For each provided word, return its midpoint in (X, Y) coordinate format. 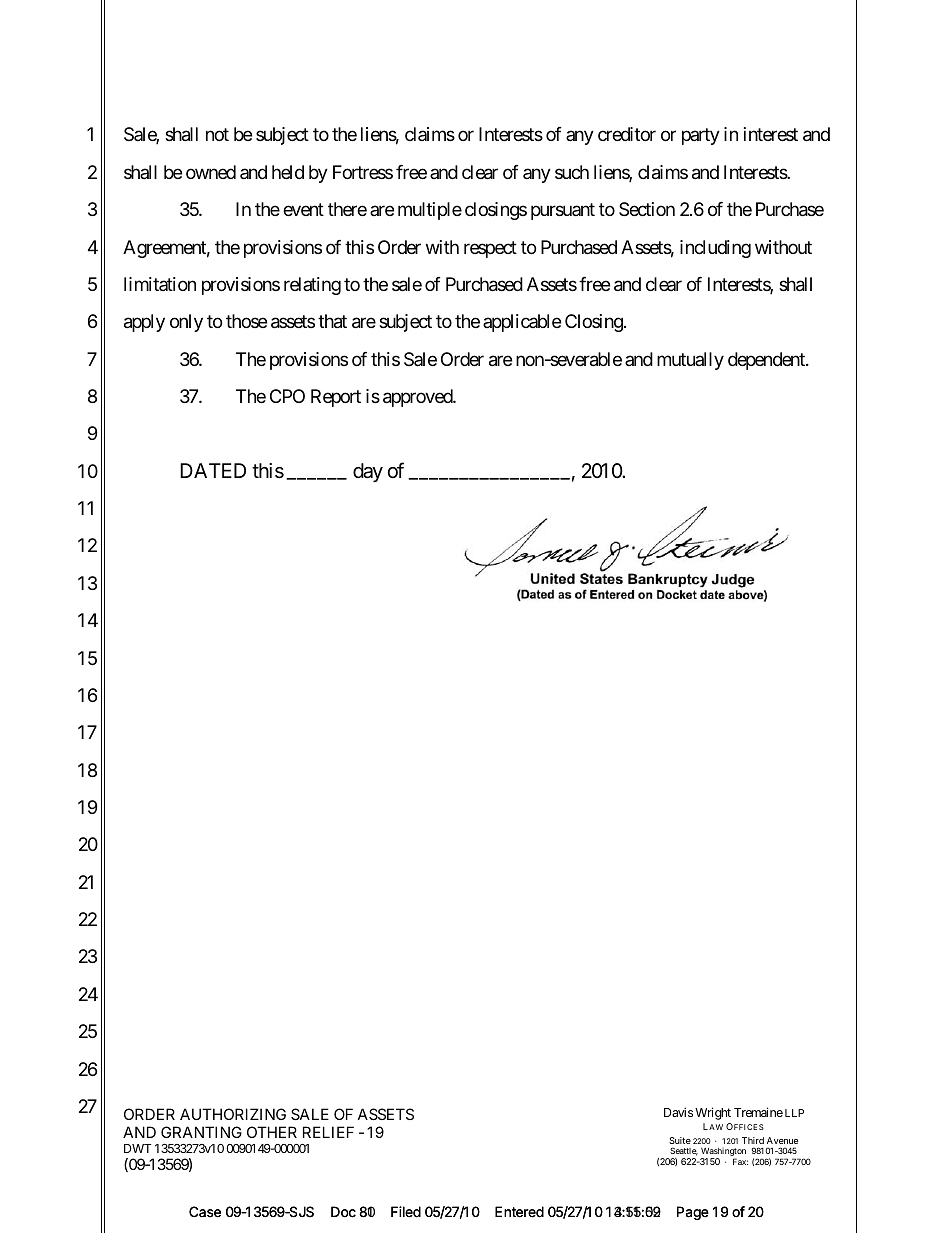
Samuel (569, 554)
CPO (287, 396)
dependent (767, 361)
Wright (713, 1113)
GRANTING (201, 1132)
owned (211, 172)
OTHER (272, 1132)
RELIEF (328, 1132)
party (701, 137)
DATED (213, 470)
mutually (690, 361)
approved (418, 398)
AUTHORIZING (233, 1114)
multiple (430, 211)
